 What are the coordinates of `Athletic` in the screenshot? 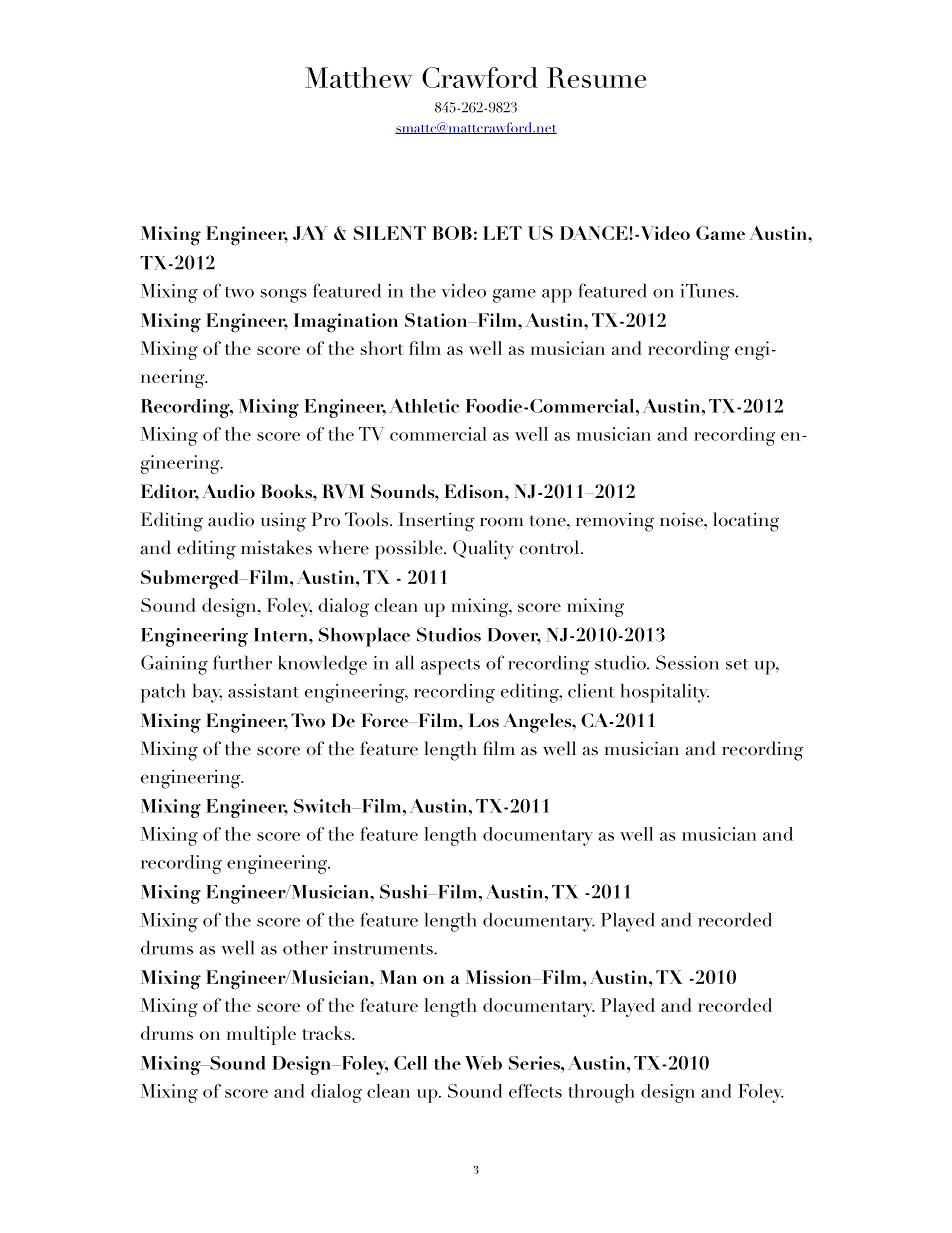 It's located at (424, 405).
